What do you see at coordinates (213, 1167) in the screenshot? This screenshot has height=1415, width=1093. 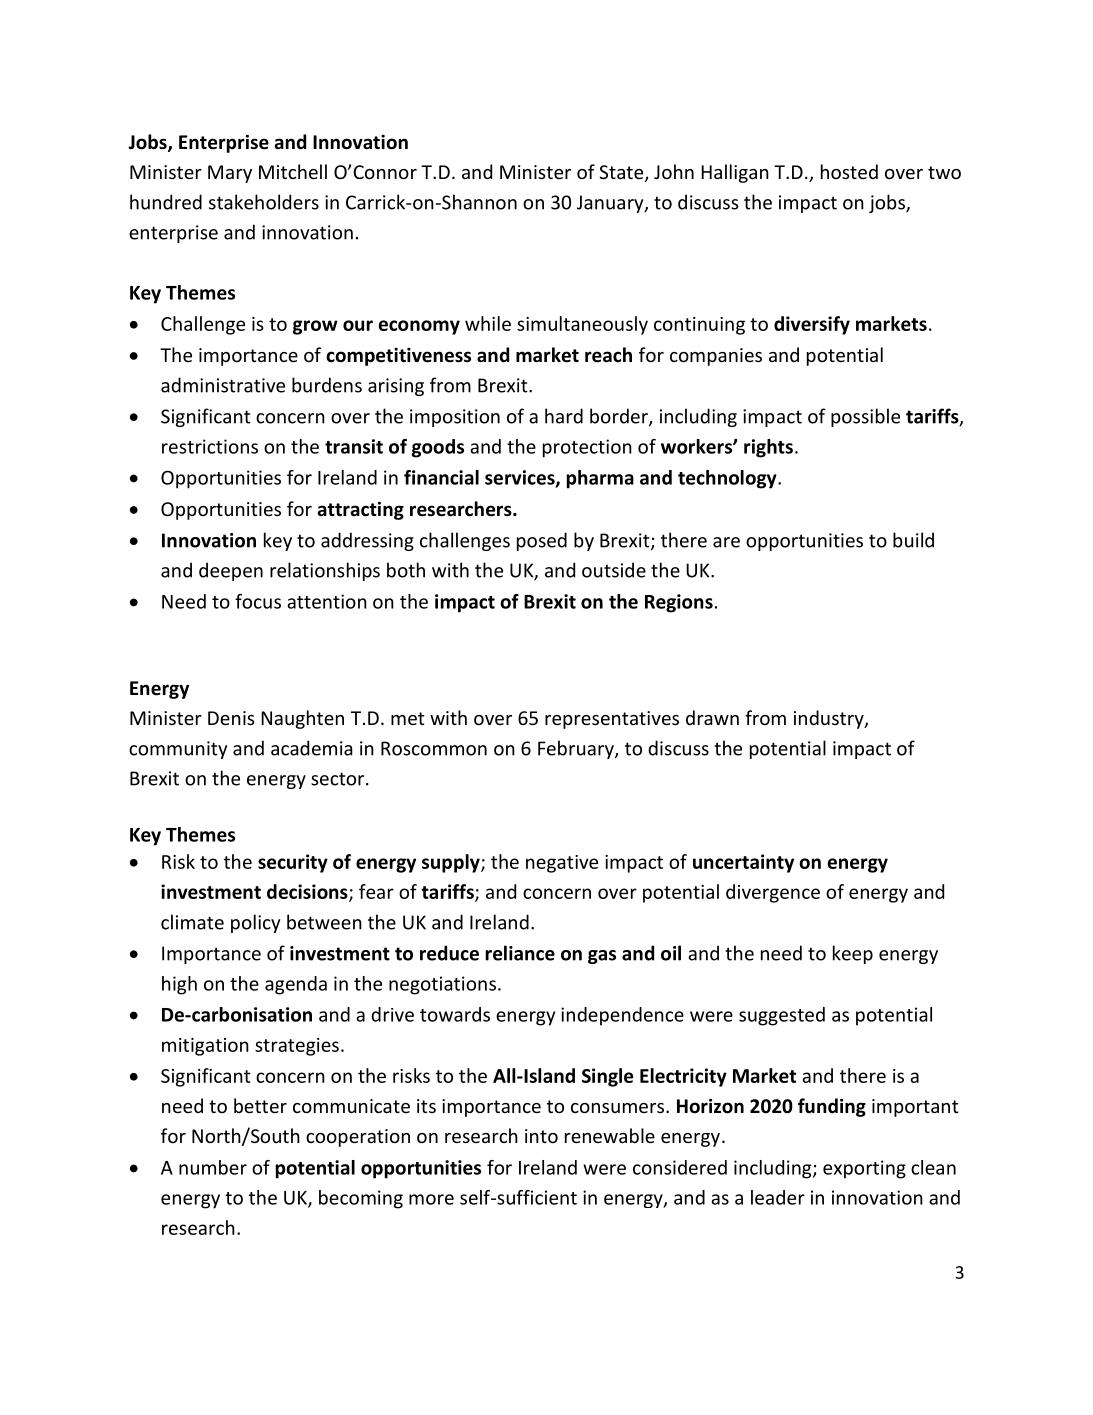 I see `number` at bounding box center [213, 1167].
